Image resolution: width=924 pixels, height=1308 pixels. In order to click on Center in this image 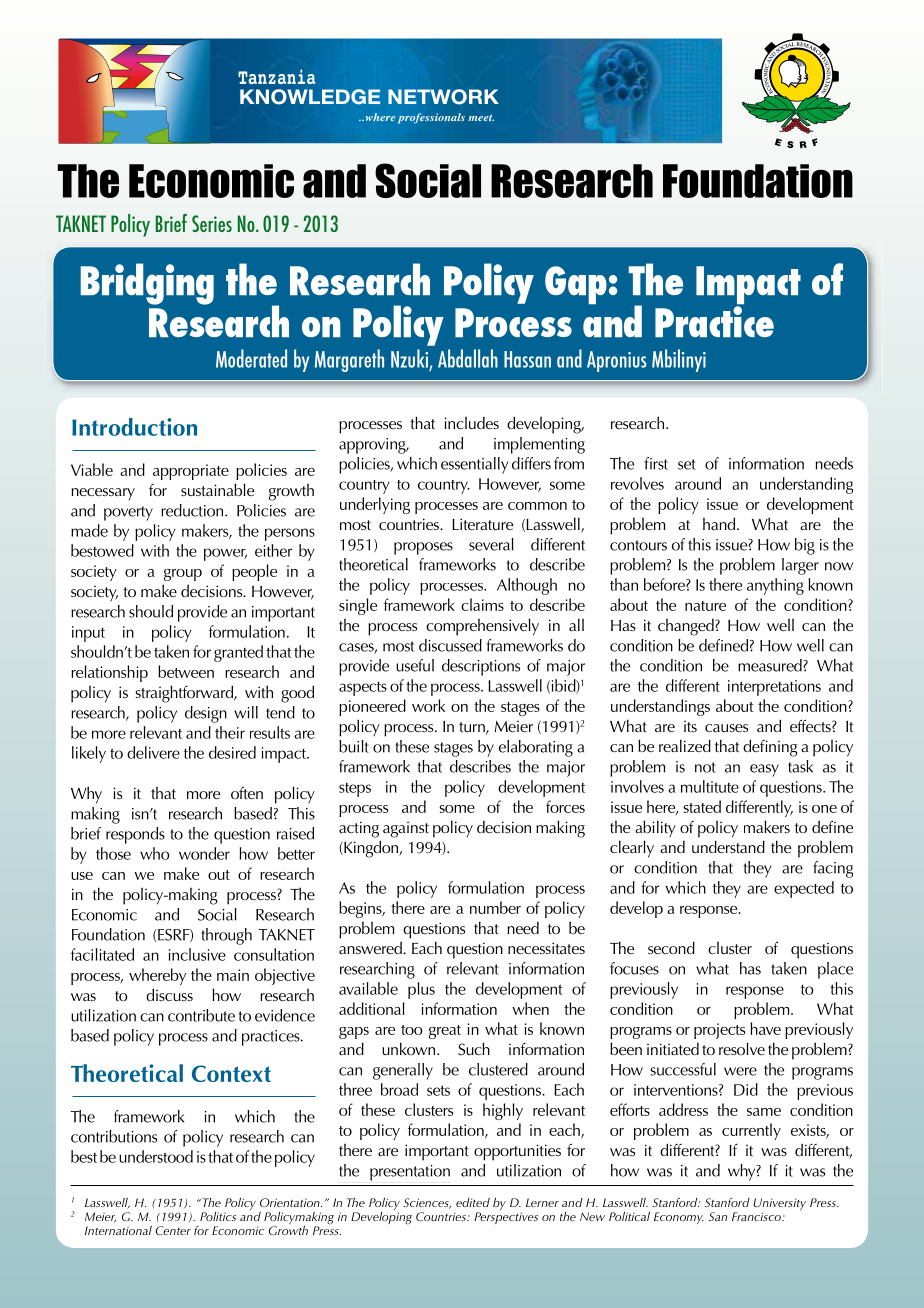, I will do `click(173, 1230)`.
